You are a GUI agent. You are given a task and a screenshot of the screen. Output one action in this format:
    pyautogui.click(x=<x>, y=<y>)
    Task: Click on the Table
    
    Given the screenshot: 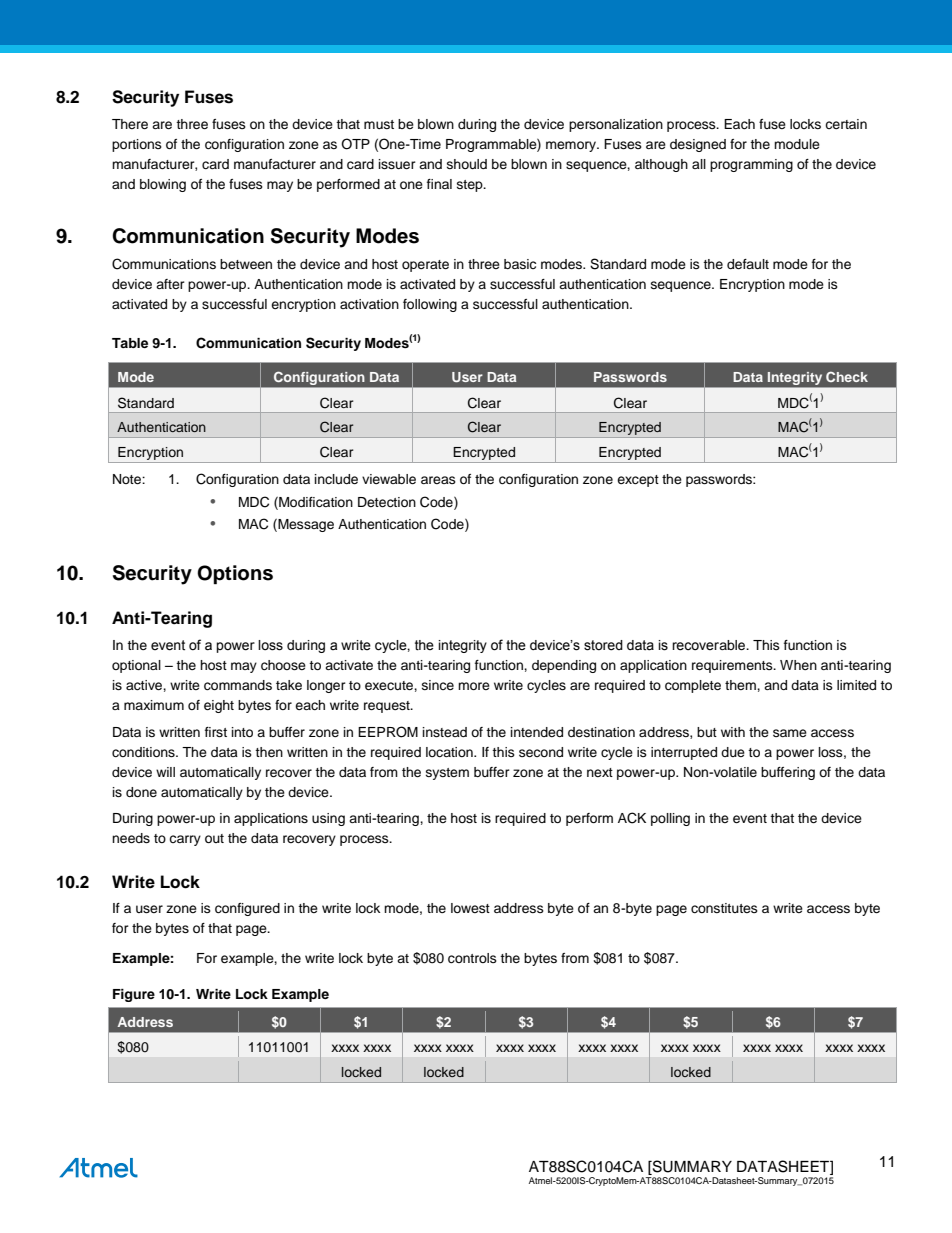 What is the action you would take?
    pyautogui.click(x=130, y=343)
